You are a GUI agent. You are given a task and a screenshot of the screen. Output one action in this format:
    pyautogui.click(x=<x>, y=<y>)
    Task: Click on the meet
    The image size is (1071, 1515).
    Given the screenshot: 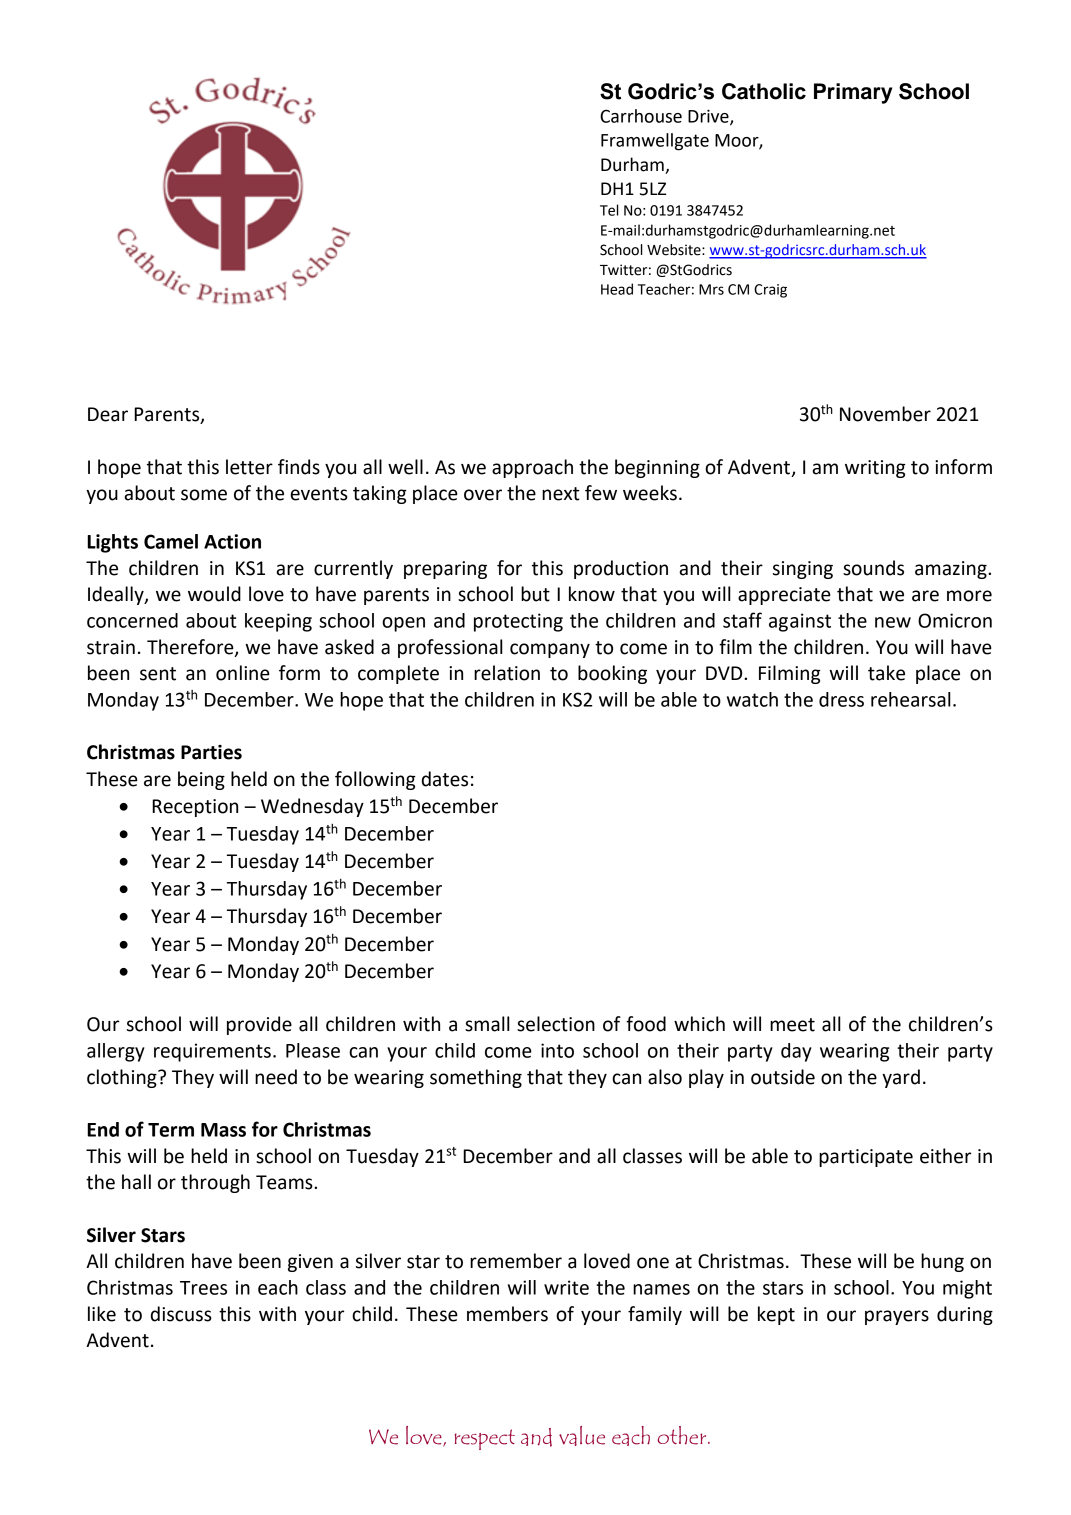 What is the action you would take?
    pyautogui.click(x=792, y=1025)
